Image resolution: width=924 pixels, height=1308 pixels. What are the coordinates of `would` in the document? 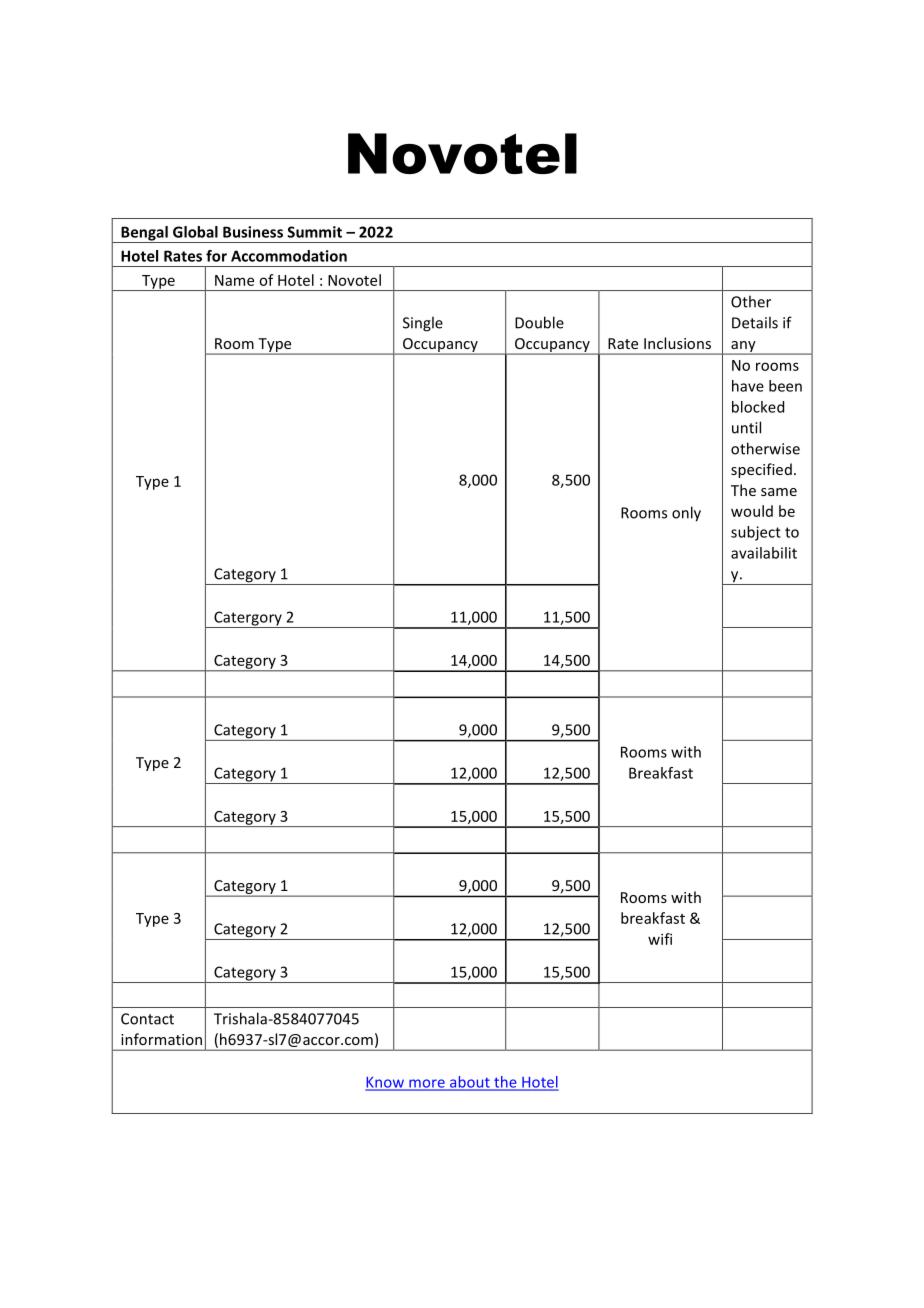 It's located at (752, 511).
